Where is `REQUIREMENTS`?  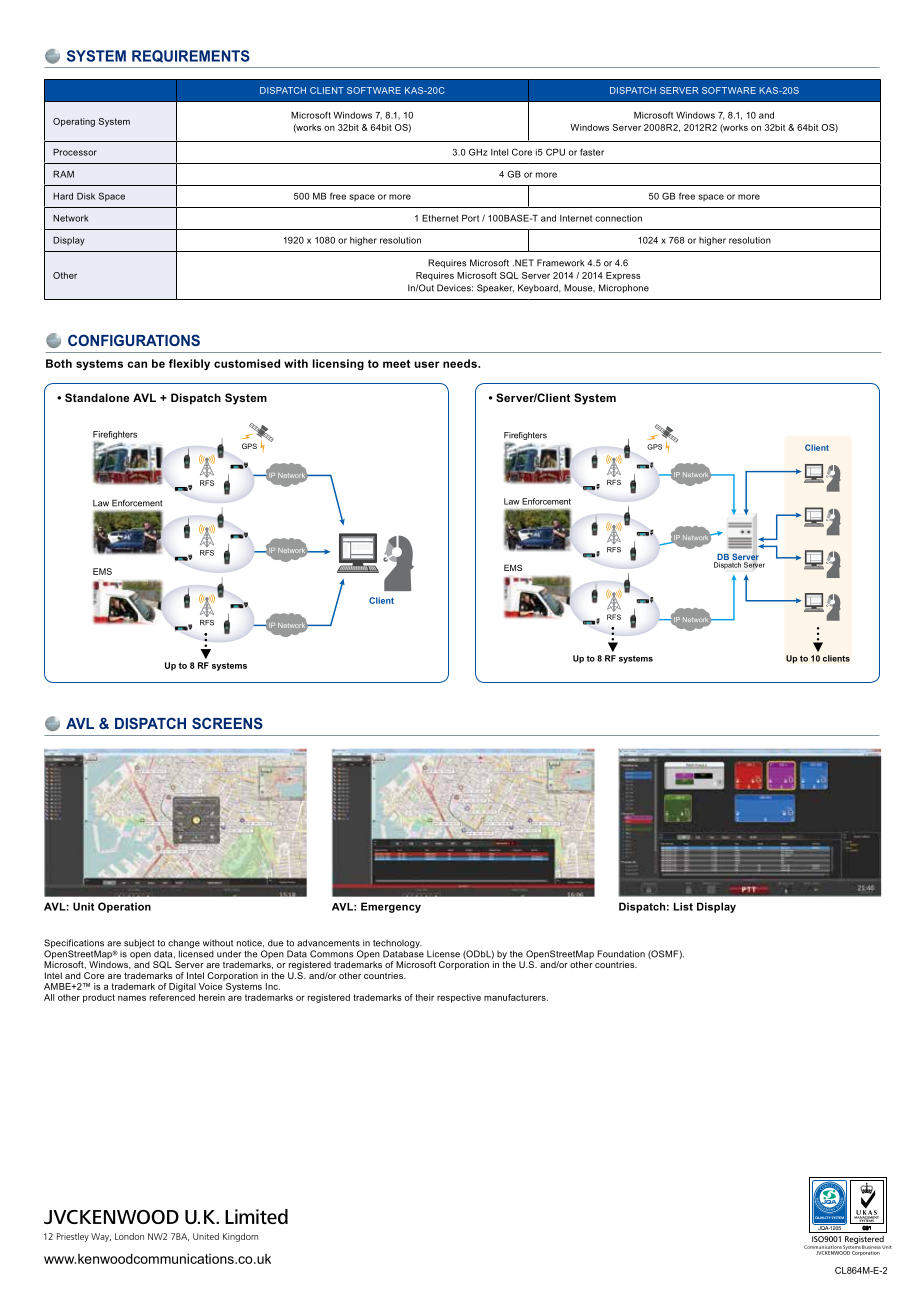
REQUIREMENTS is located at coordinates (191, 56).
